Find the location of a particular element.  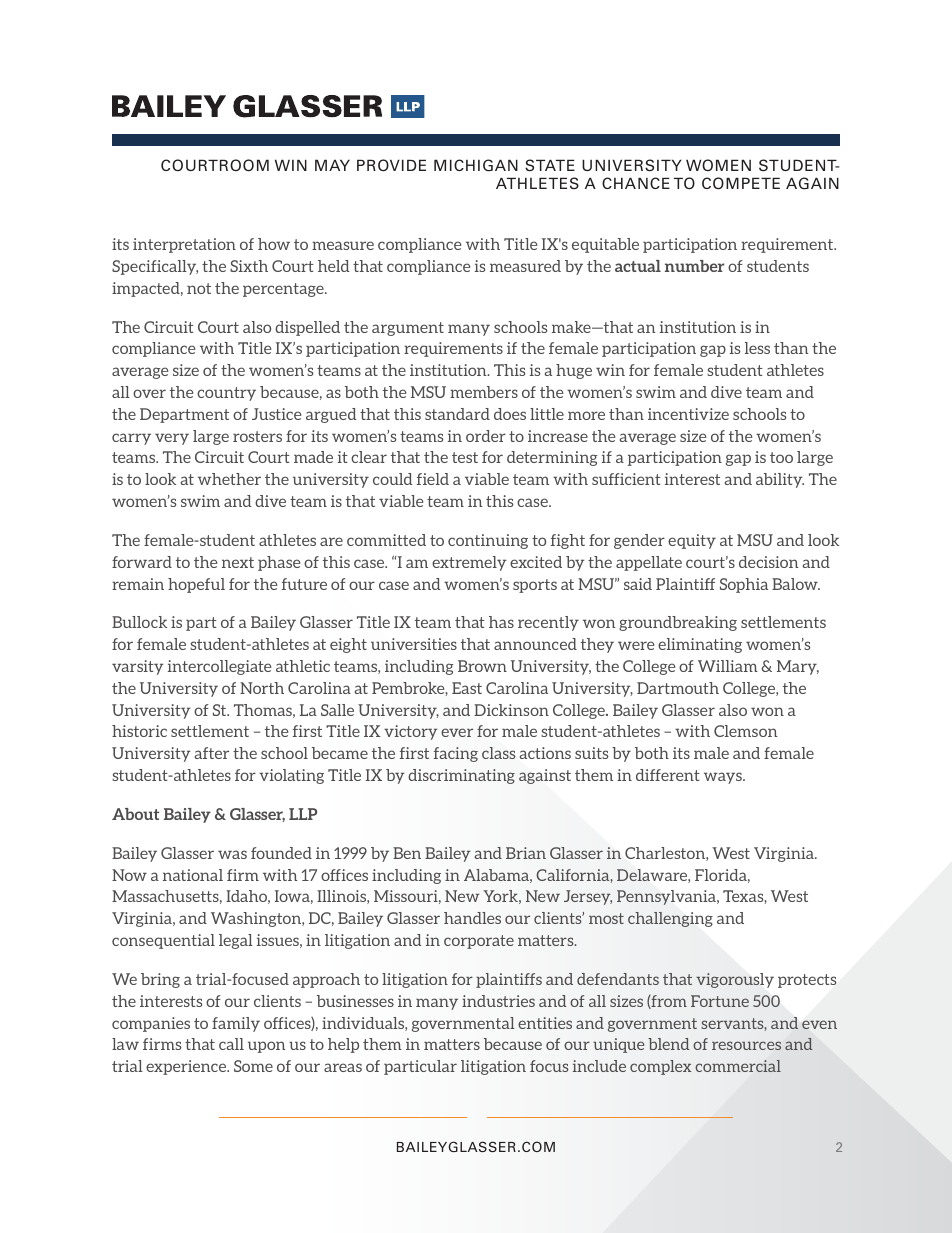

facing is located at coordinates (456, 754).
